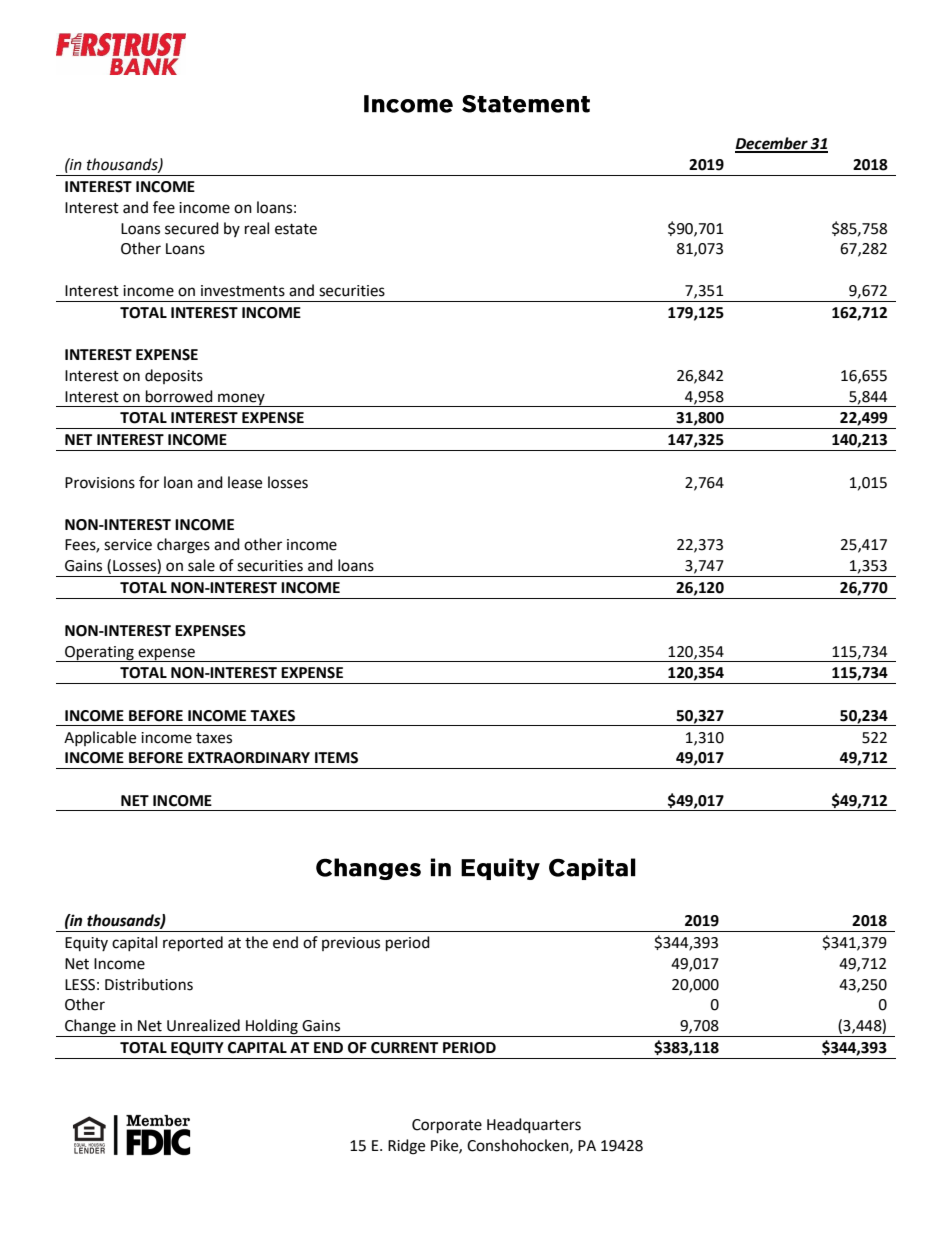 This page has width=952, height=1233. What do you see at coordinates (192, 228) in the page?
I see `secured` at bounding box center [192, 228].
